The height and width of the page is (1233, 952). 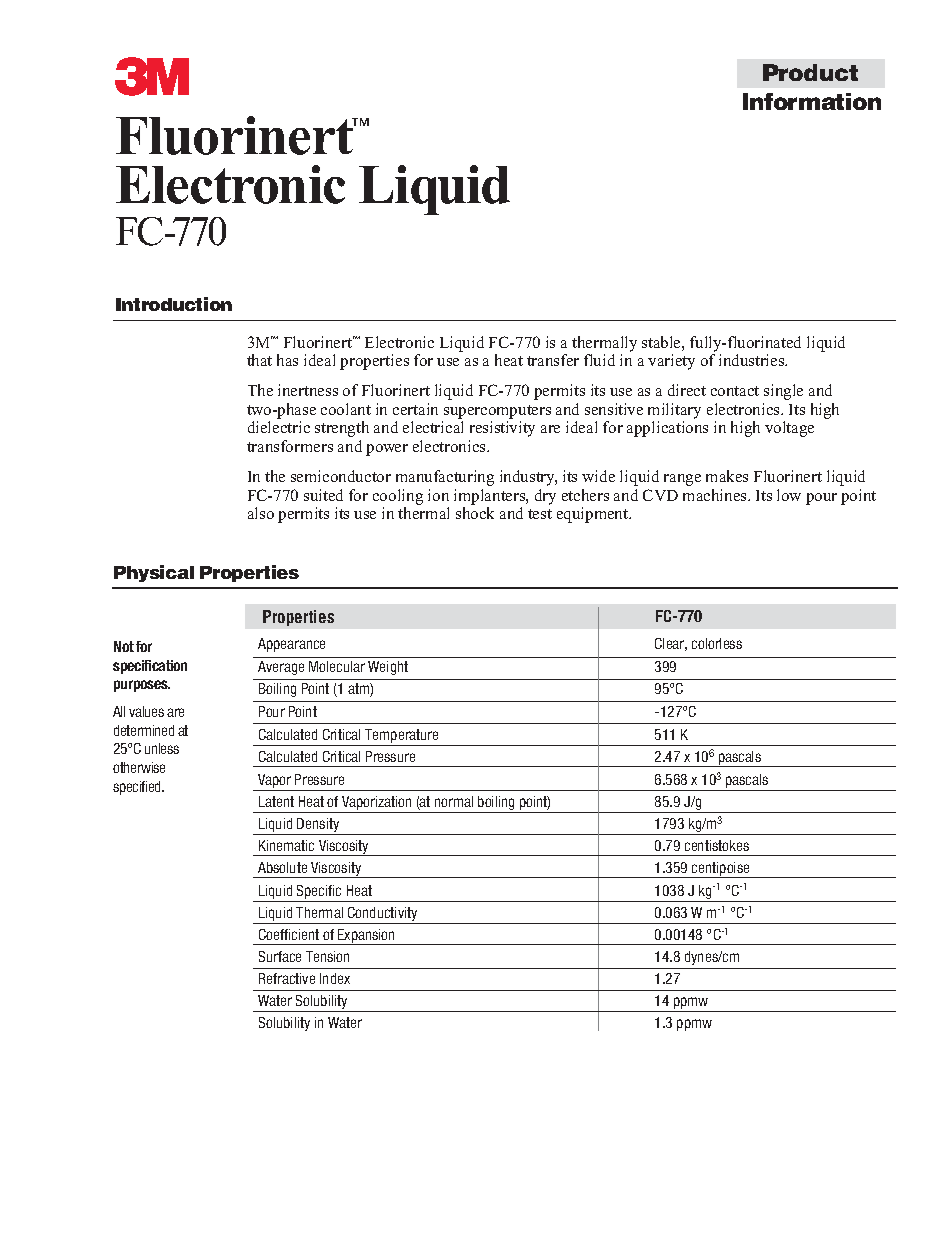 I want to click on Introduction, so click(x=174, y=304).
